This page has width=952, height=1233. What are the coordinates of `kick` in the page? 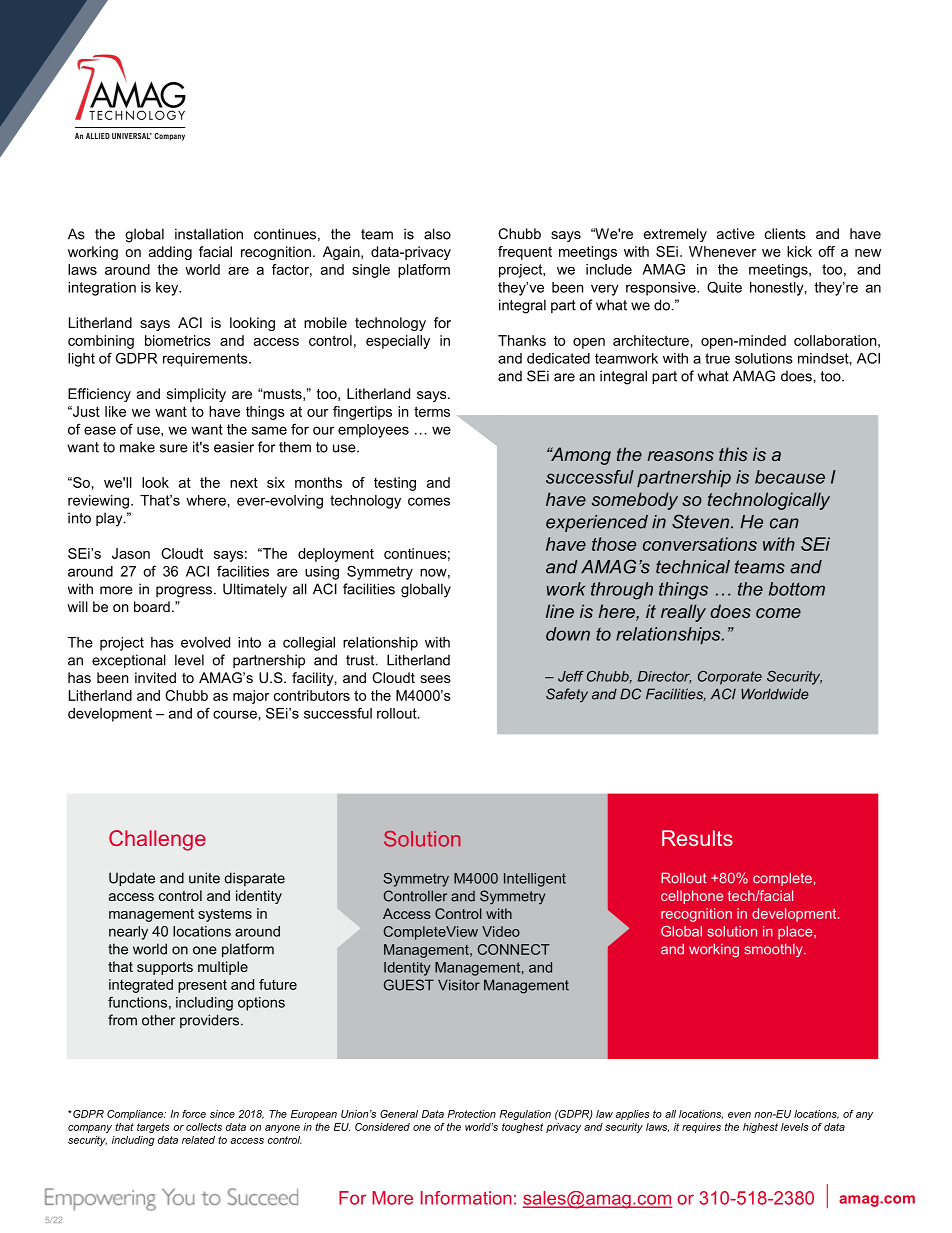 It's located at (799, 251).
